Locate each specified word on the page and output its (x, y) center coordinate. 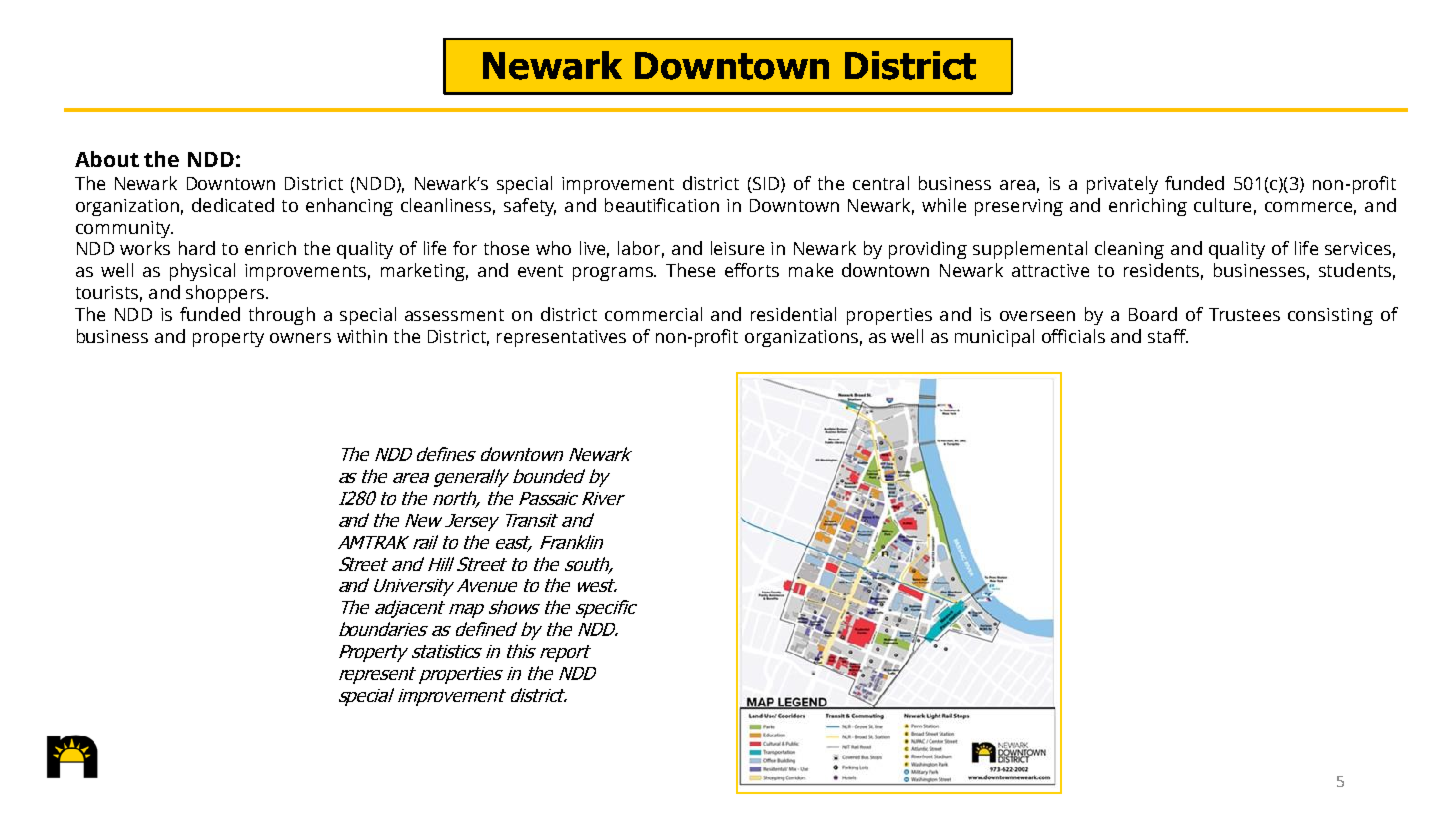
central (881, 183)
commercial (653, 314)
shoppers (225, 294)
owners (300, 338)
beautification (662, 205)
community (124, 229)
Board (1153, 314)
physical (202, 272)
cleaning (1129, 250)
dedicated (233, 205)
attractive (1050, 270)
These (690, 270)
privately (1122, 185)
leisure (737, 248)
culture (1222, 205)
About (107, 159)
